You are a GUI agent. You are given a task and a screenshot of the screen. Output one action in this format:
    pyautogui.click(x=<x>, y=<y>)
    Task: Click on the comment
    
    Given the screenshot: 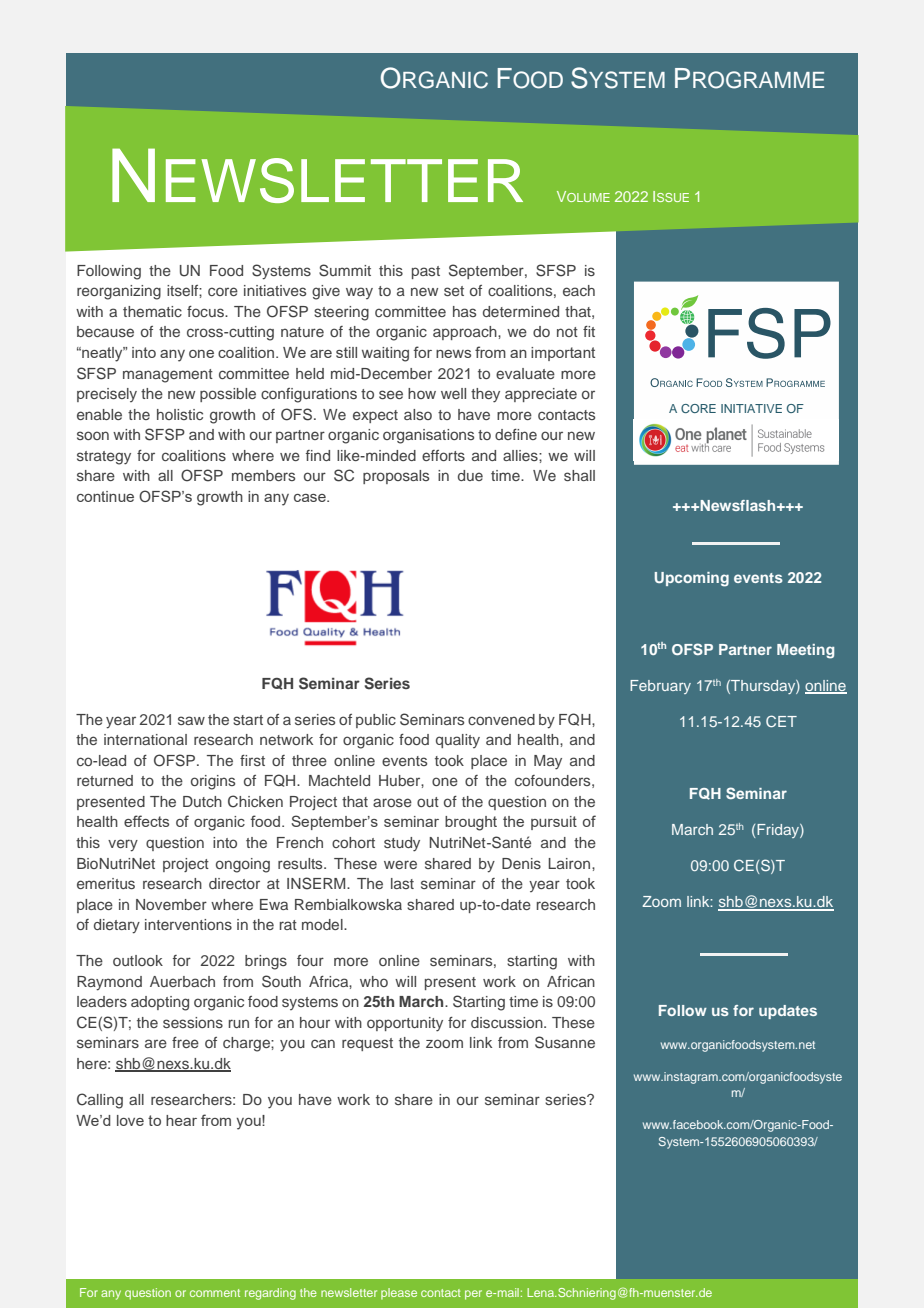 What is the action you would take?
    pyautogui.click(x=215, y=1293)
